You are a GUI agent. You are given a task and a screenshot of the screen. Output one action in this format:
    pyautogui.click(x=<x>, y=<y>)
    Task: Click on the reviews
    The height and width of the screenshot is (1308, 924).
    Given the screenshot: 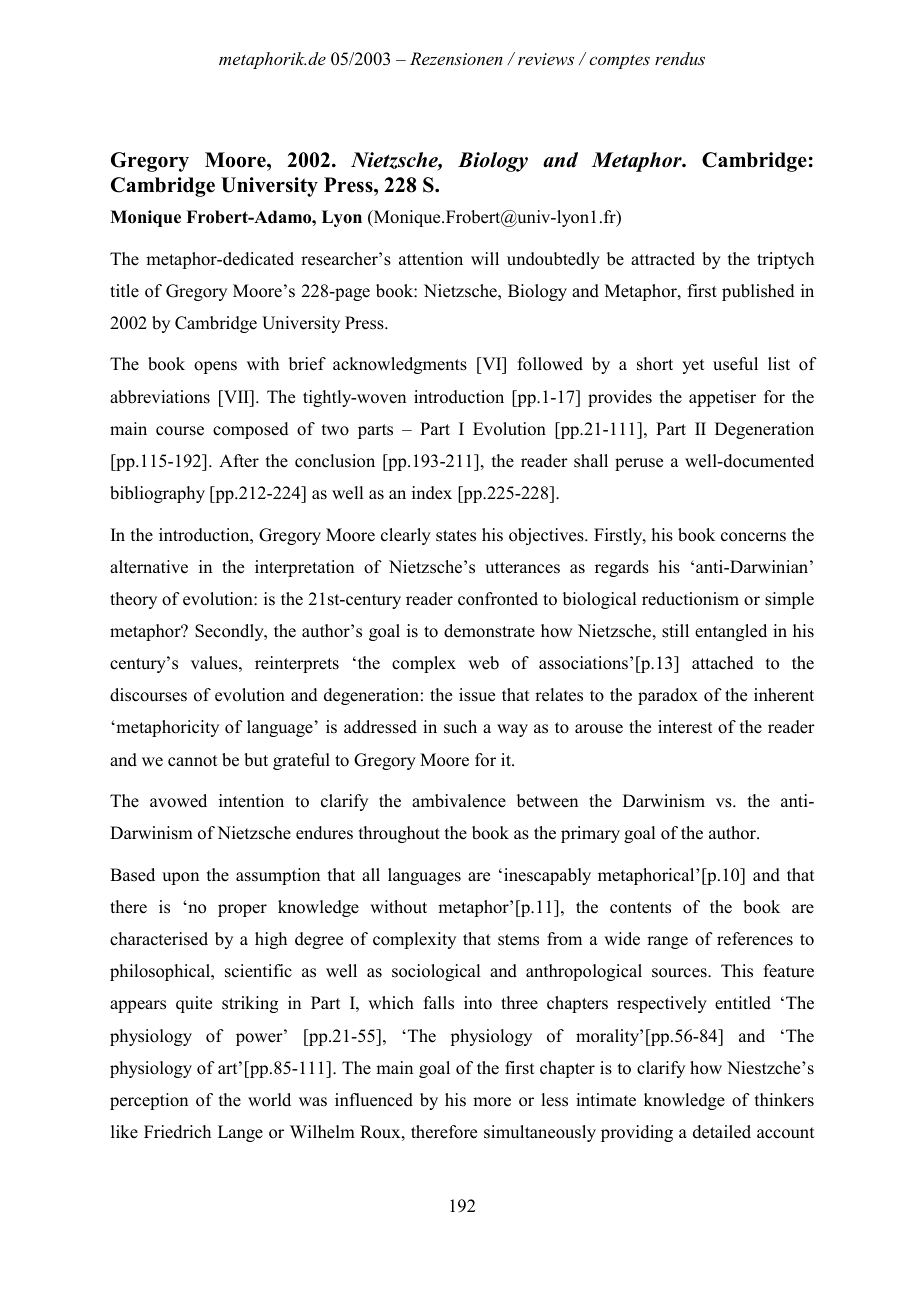 What is the action you would take?
    pyautogui.click(x=546, y=59)
